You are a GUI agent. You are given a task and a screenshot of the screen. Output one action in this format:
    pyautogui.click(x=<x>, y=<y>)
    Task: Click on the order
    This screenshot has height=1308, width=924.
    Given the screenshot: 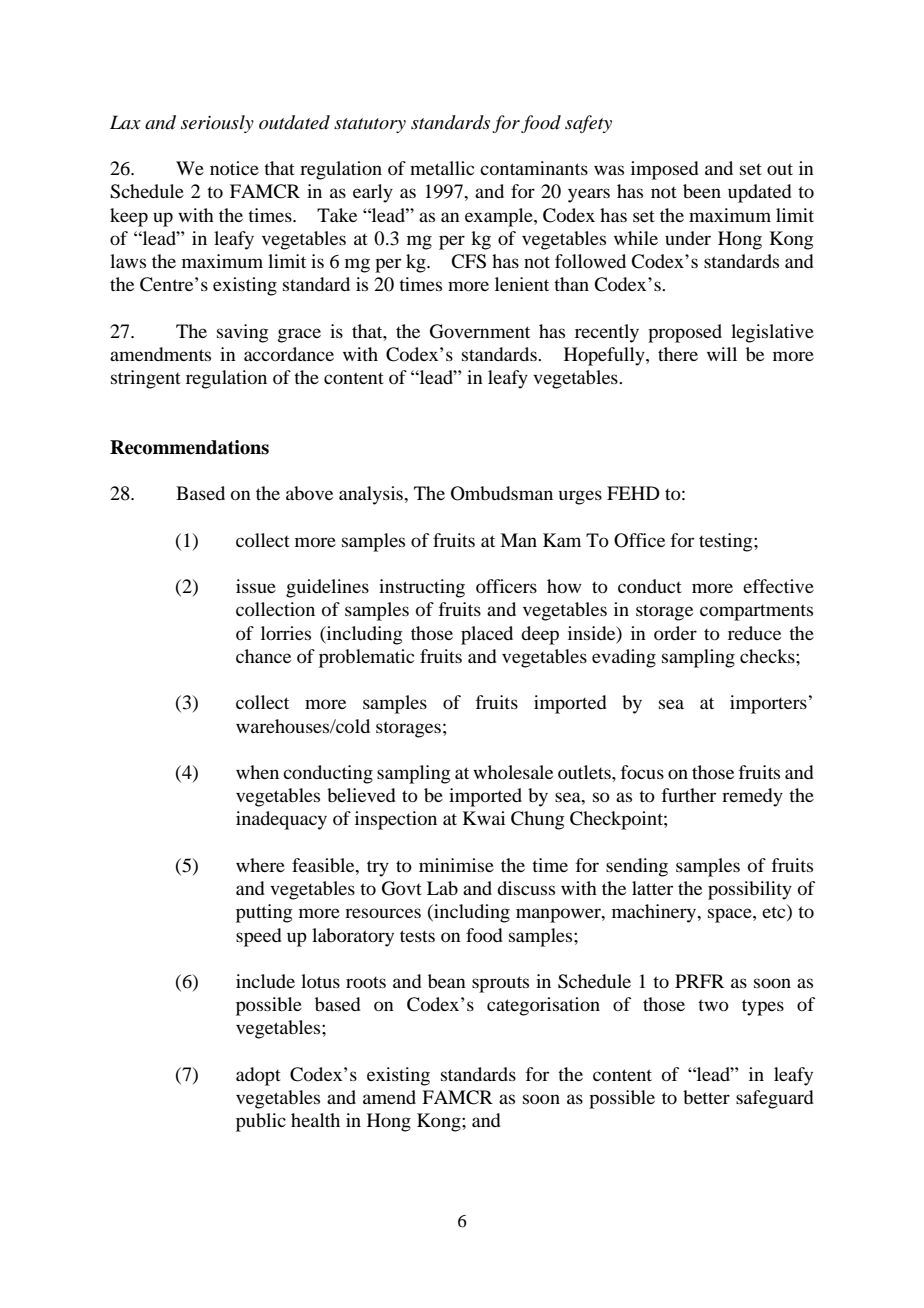 What is the action you would take?
    pyautogui.click(x=675, y=633)
